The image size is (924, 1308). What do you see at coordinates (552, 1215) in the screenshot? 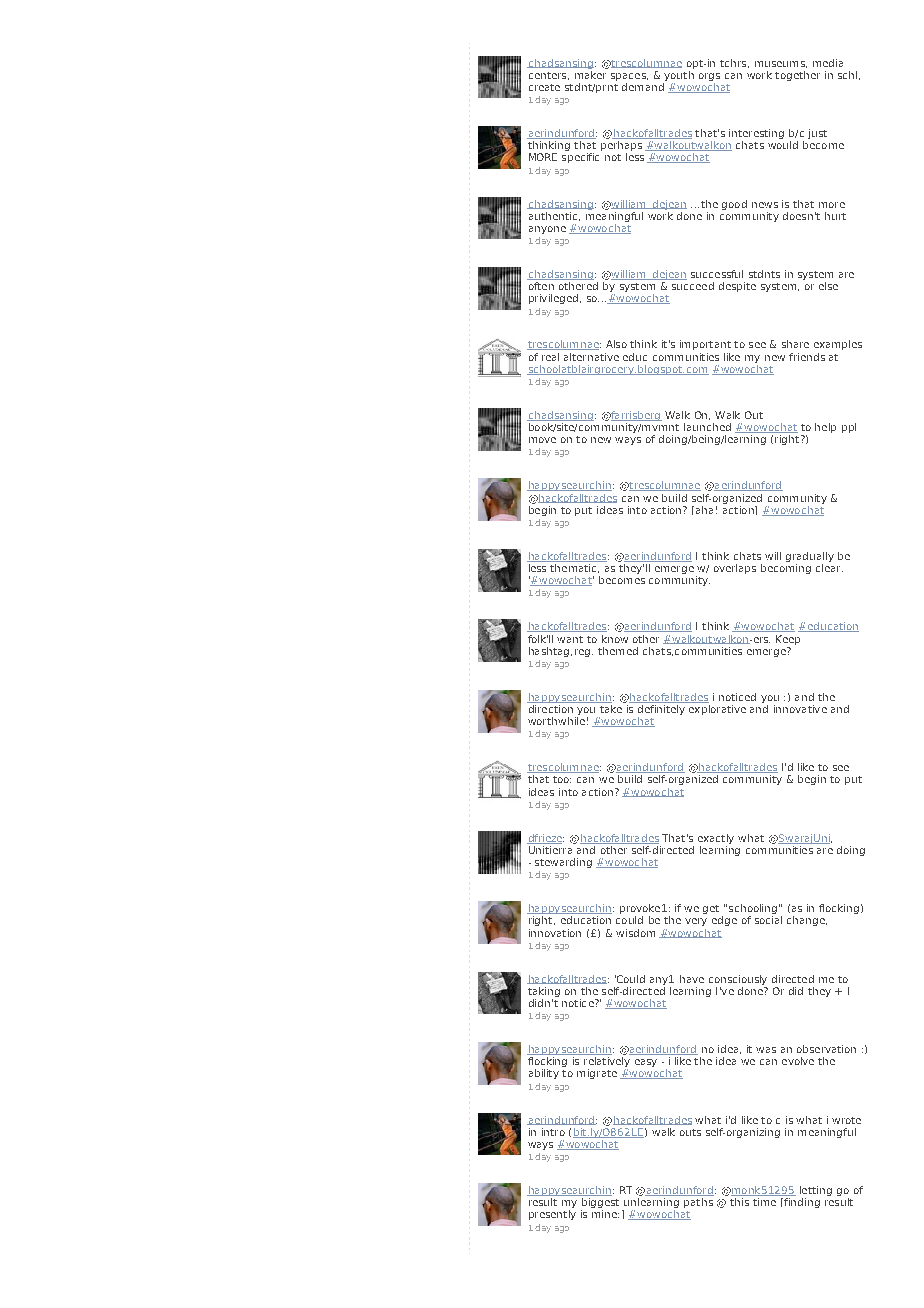
I see `presently` at bounding box center [552, 1215].
